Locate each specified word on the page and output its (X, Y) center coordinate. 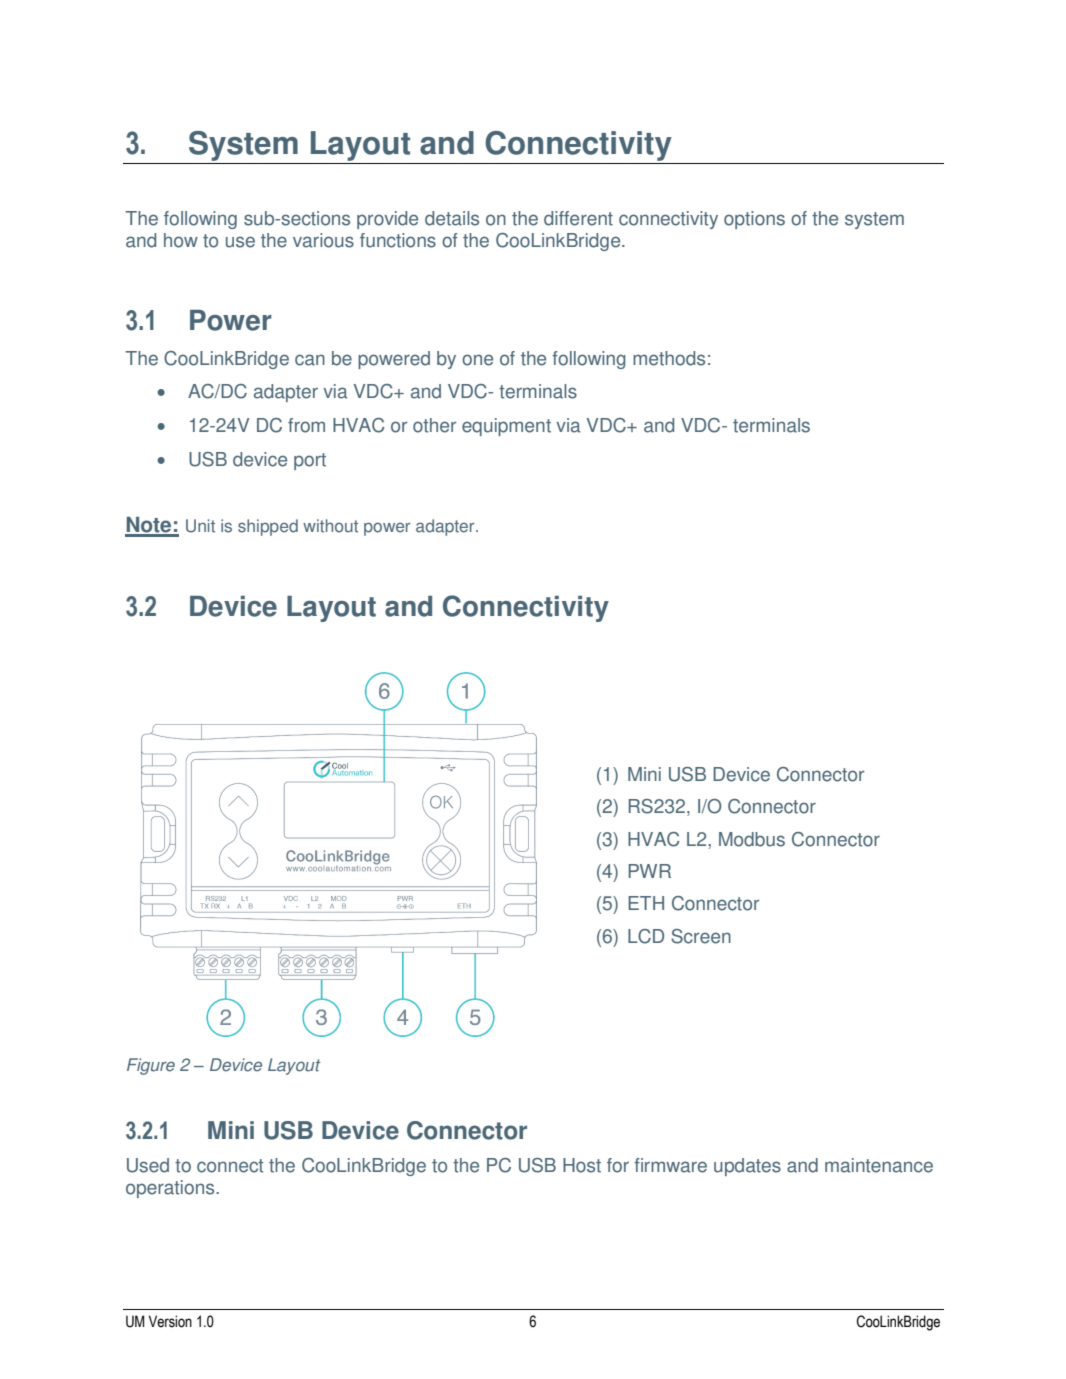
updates (747, 1167)
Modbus (752, 839)
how (181, 240)
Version (170, 1321)
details (452, 218)
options (754, 220)
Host (582, 1165)
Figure (151, 1066)
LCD (646, 936)
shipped (268, 527)
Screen (701, 936)
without (330, 526)
